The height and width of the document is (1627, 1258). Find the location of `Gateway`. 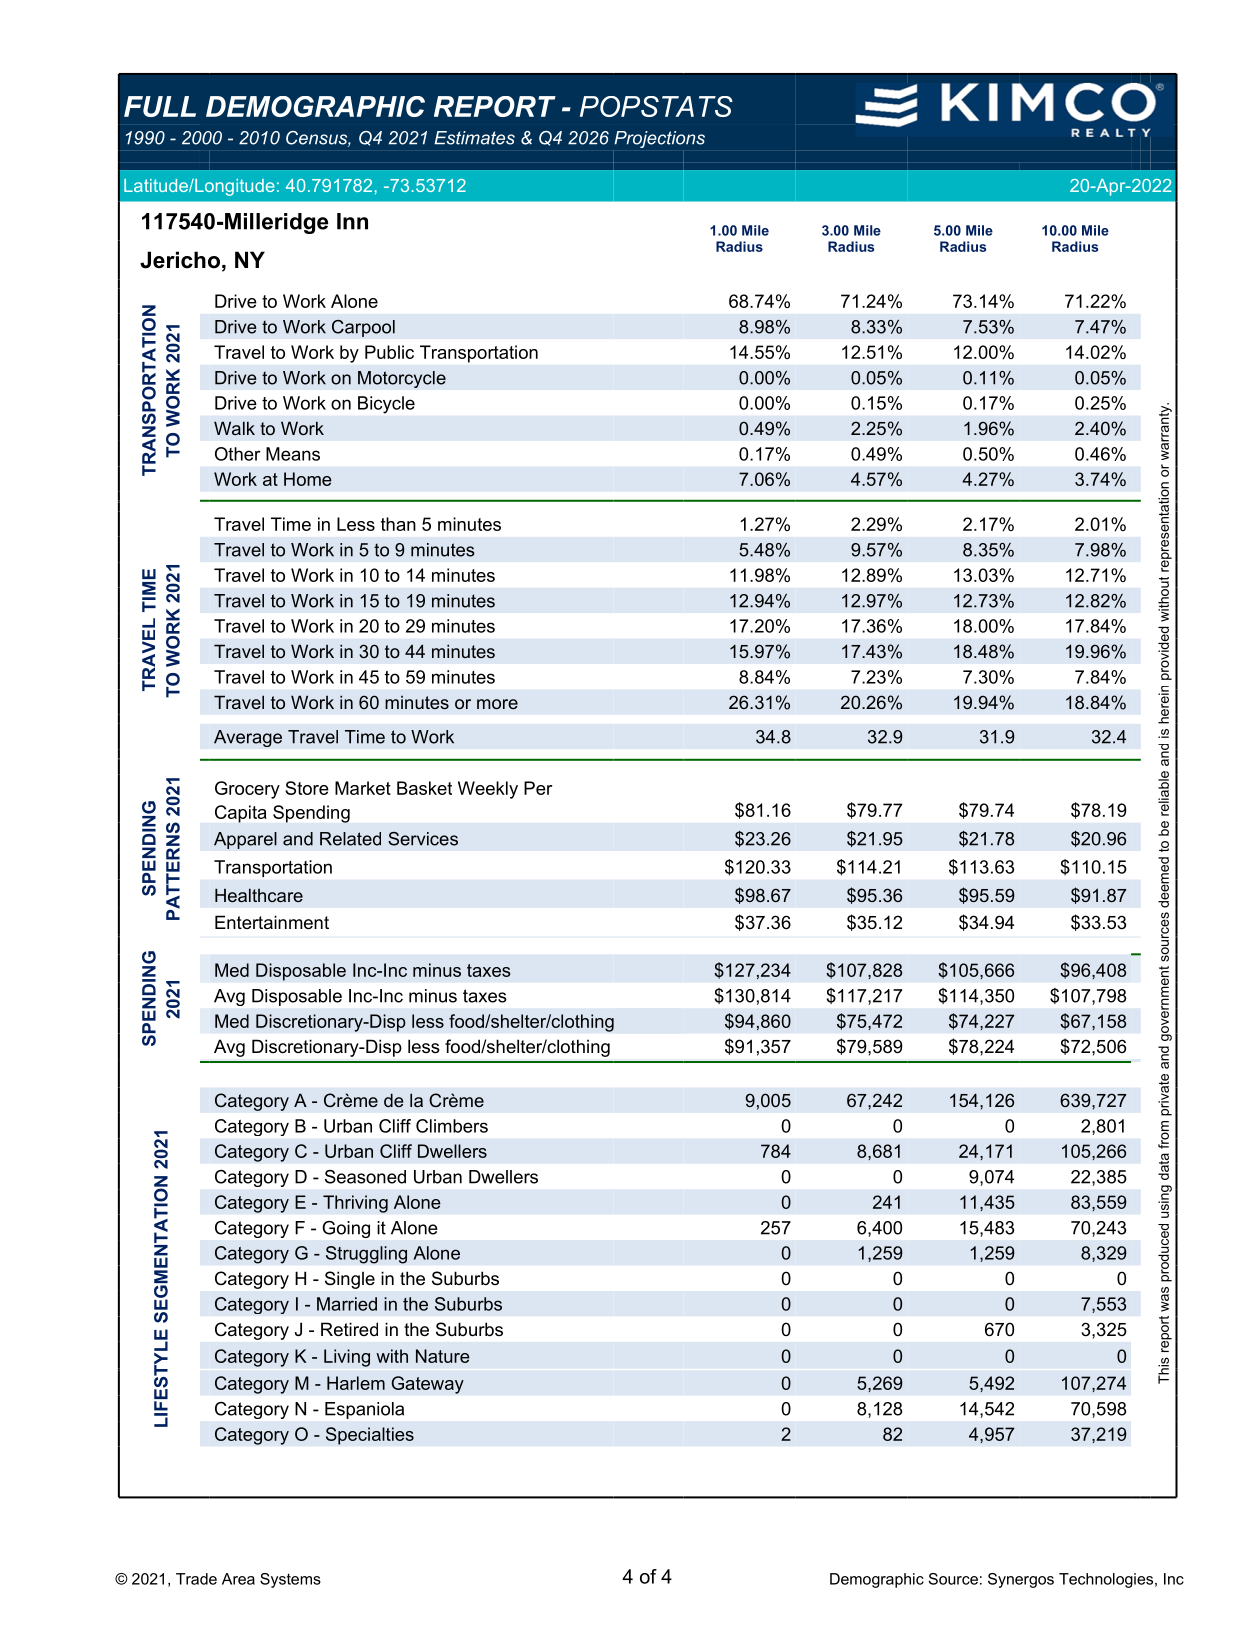

Gateway is located at coordinates (427, 1385).
